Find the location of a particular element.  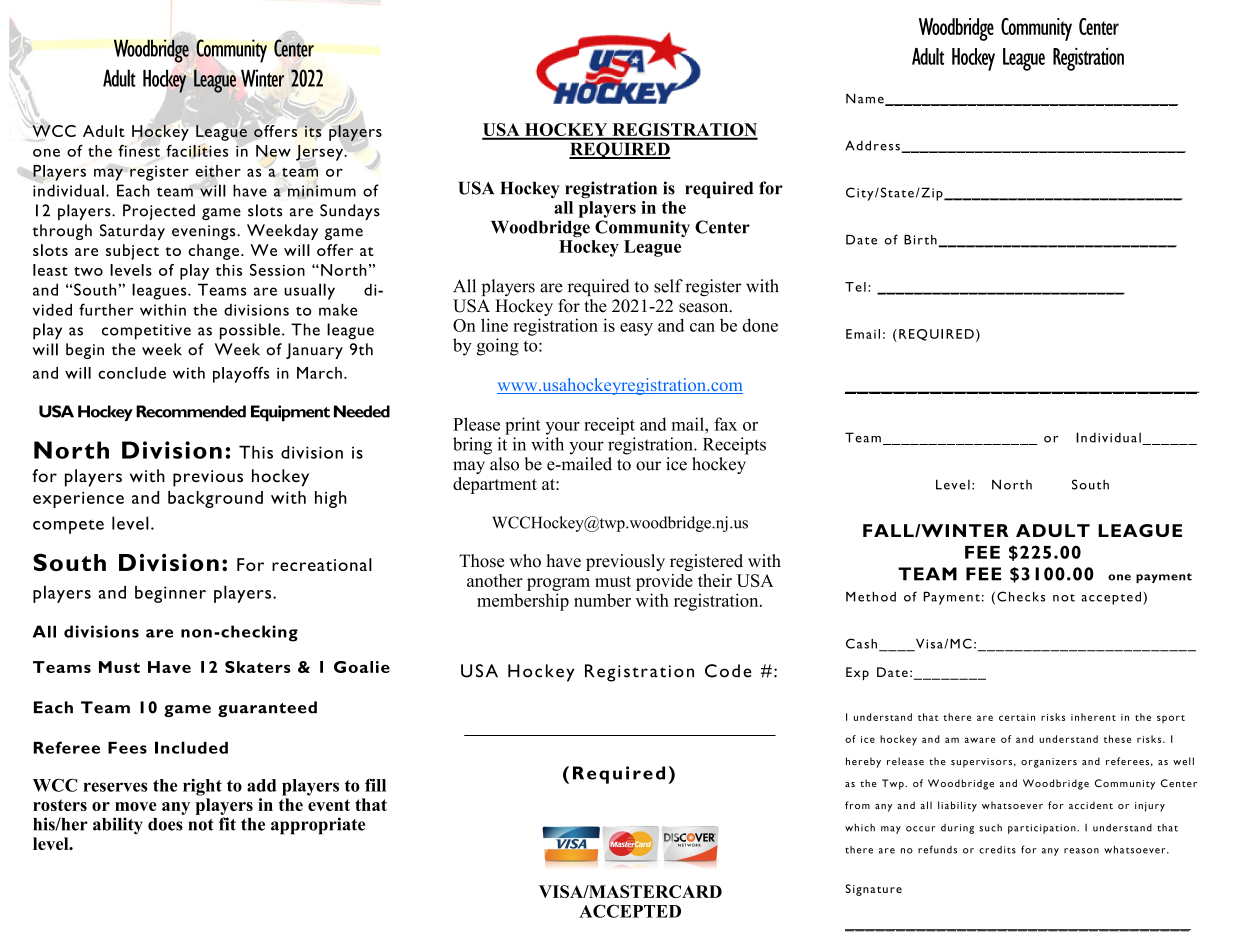

fill is located at coordinates (375, 785).
